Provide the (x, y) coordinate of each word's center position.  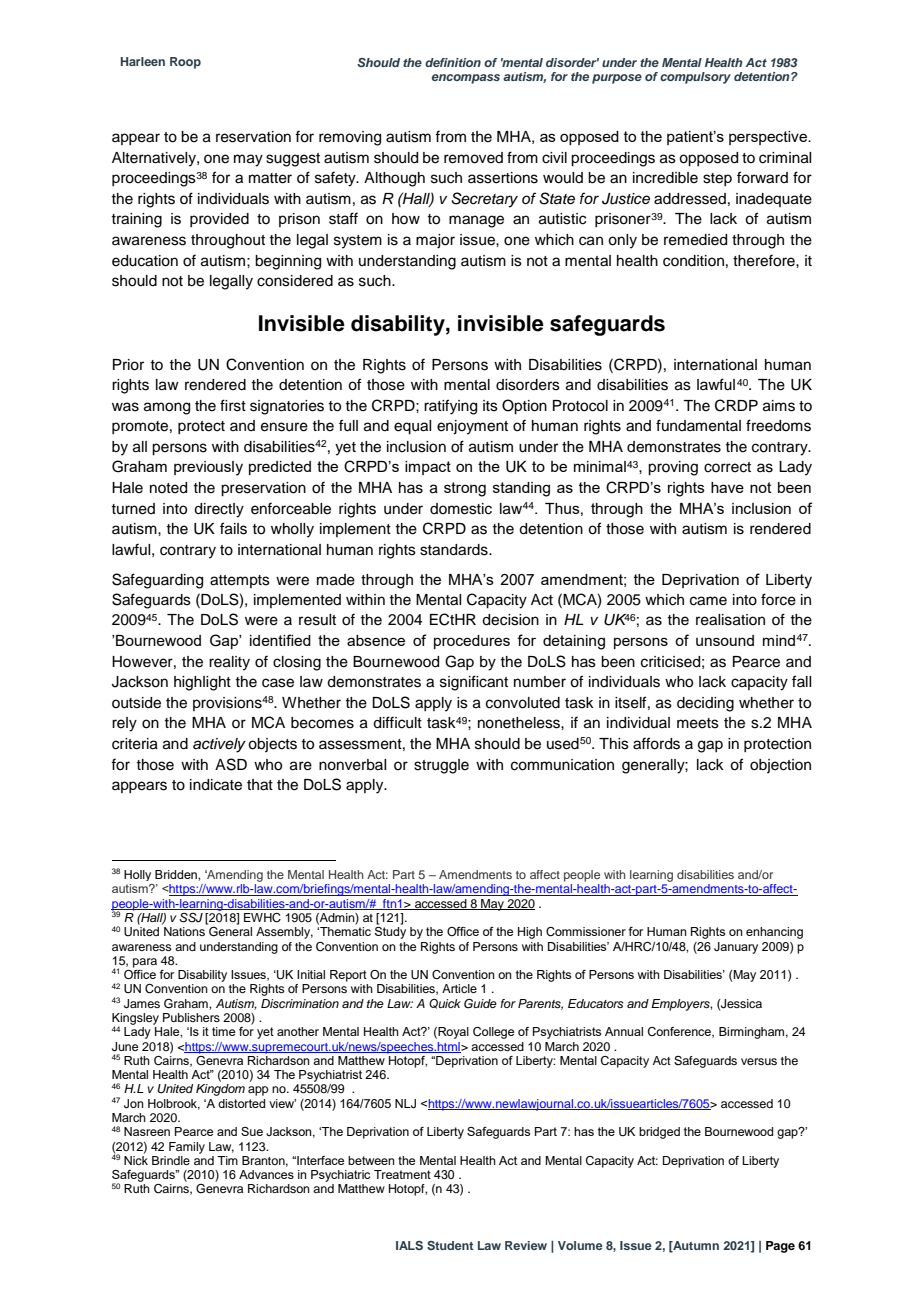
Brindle (171, 1160)
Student (450, 1245)
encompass (466, 79)
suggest (293, 160)
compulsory (695, 78)
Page (780, 1247)
